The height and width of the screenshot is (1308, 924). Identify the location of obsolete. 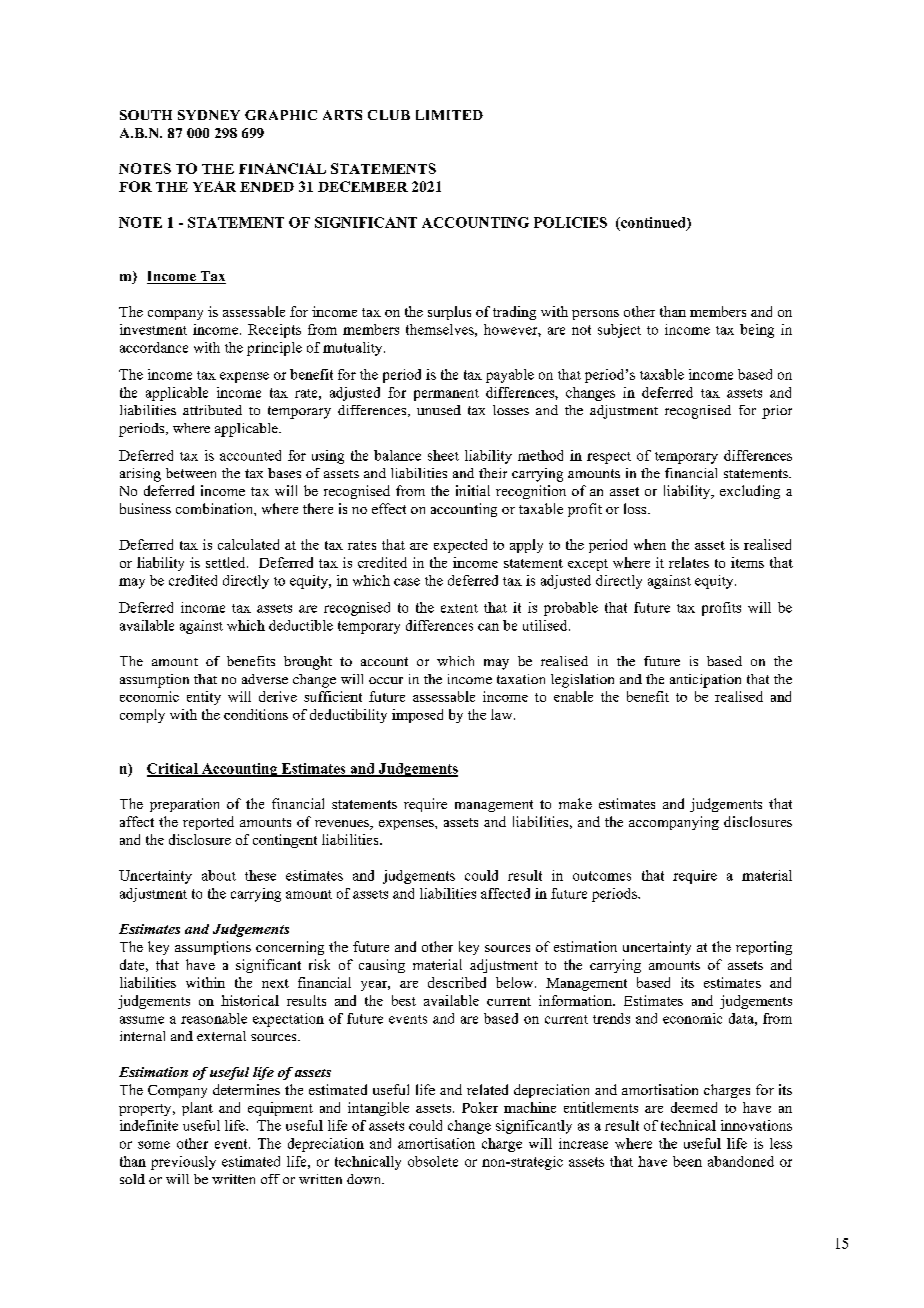
(433, 1161).
